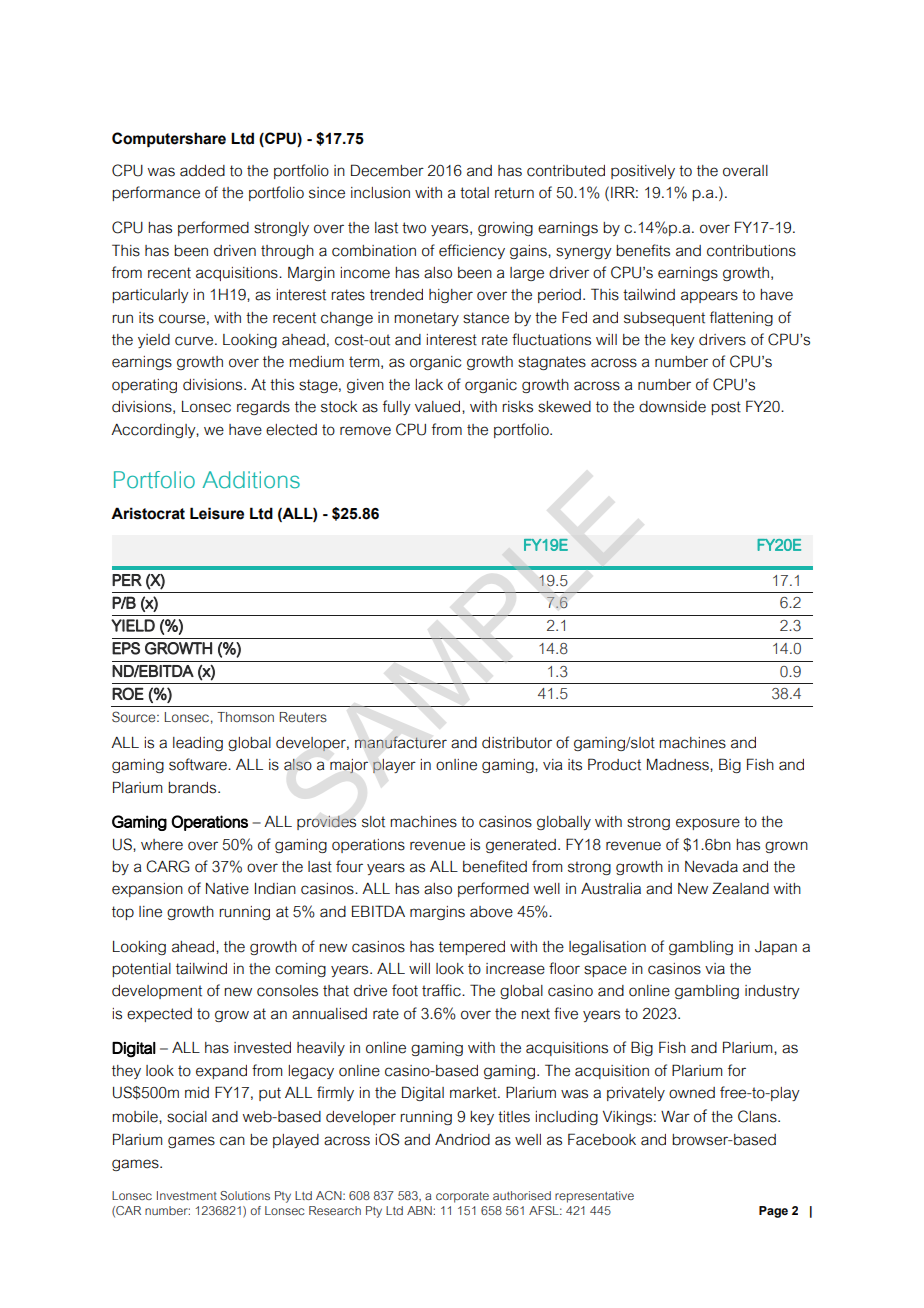  I want to click on added, so click(202, 171).
